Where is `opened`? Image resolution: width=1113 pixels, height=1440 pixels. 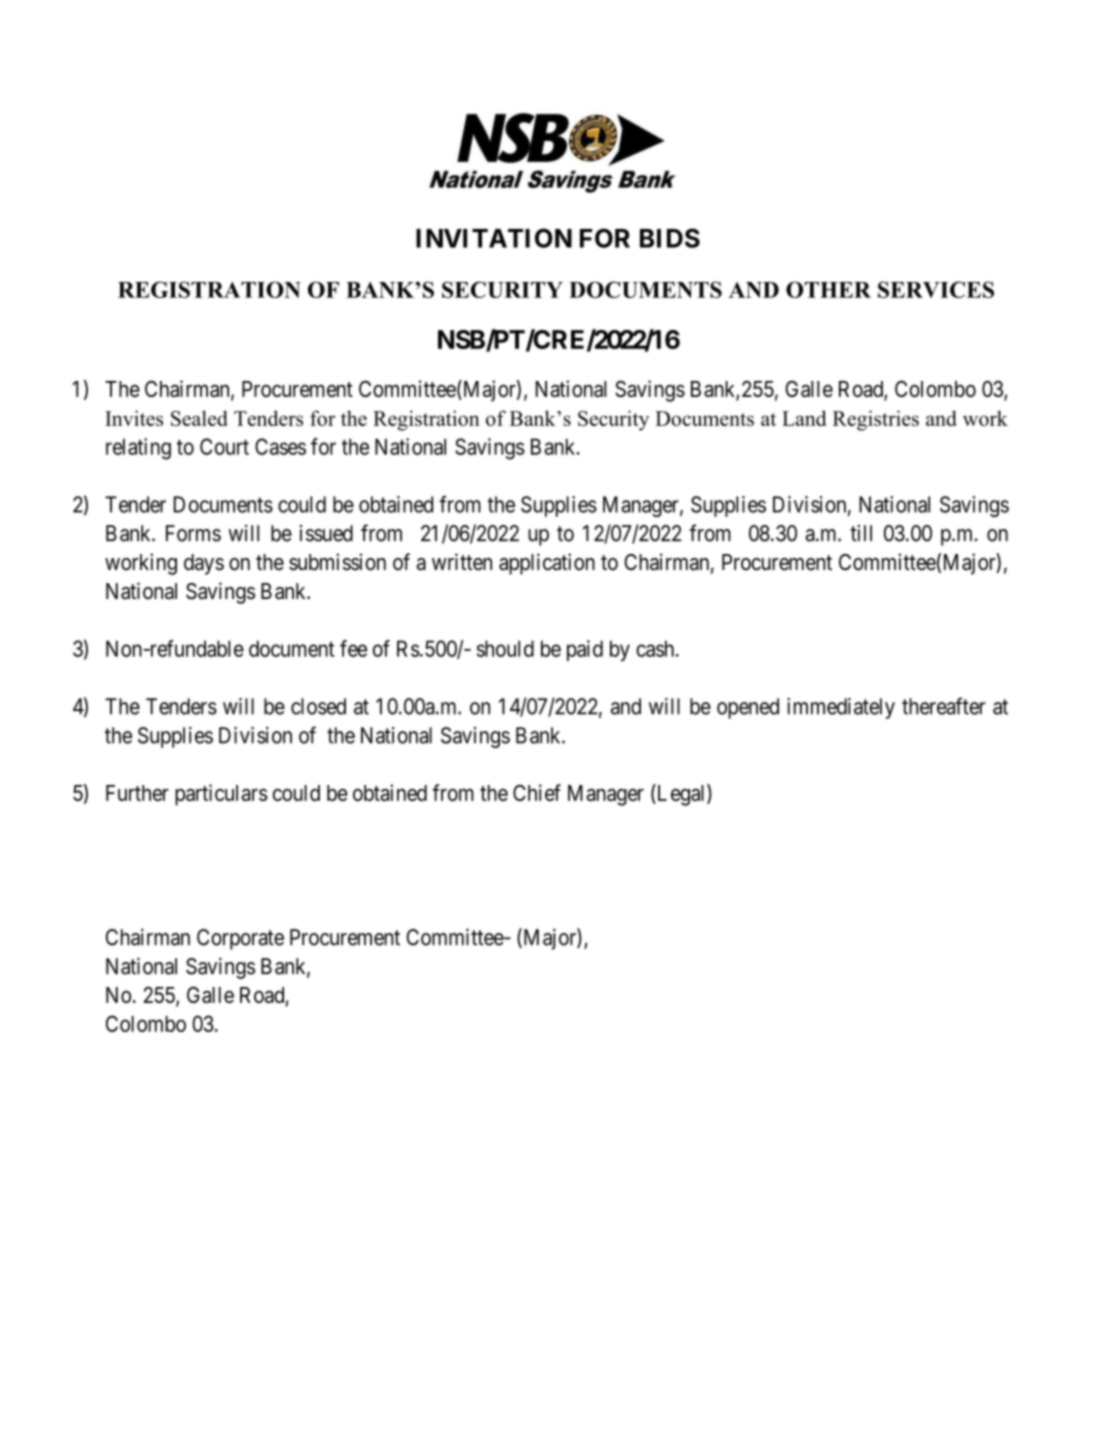
opened is located at coordinates (748, 708).
